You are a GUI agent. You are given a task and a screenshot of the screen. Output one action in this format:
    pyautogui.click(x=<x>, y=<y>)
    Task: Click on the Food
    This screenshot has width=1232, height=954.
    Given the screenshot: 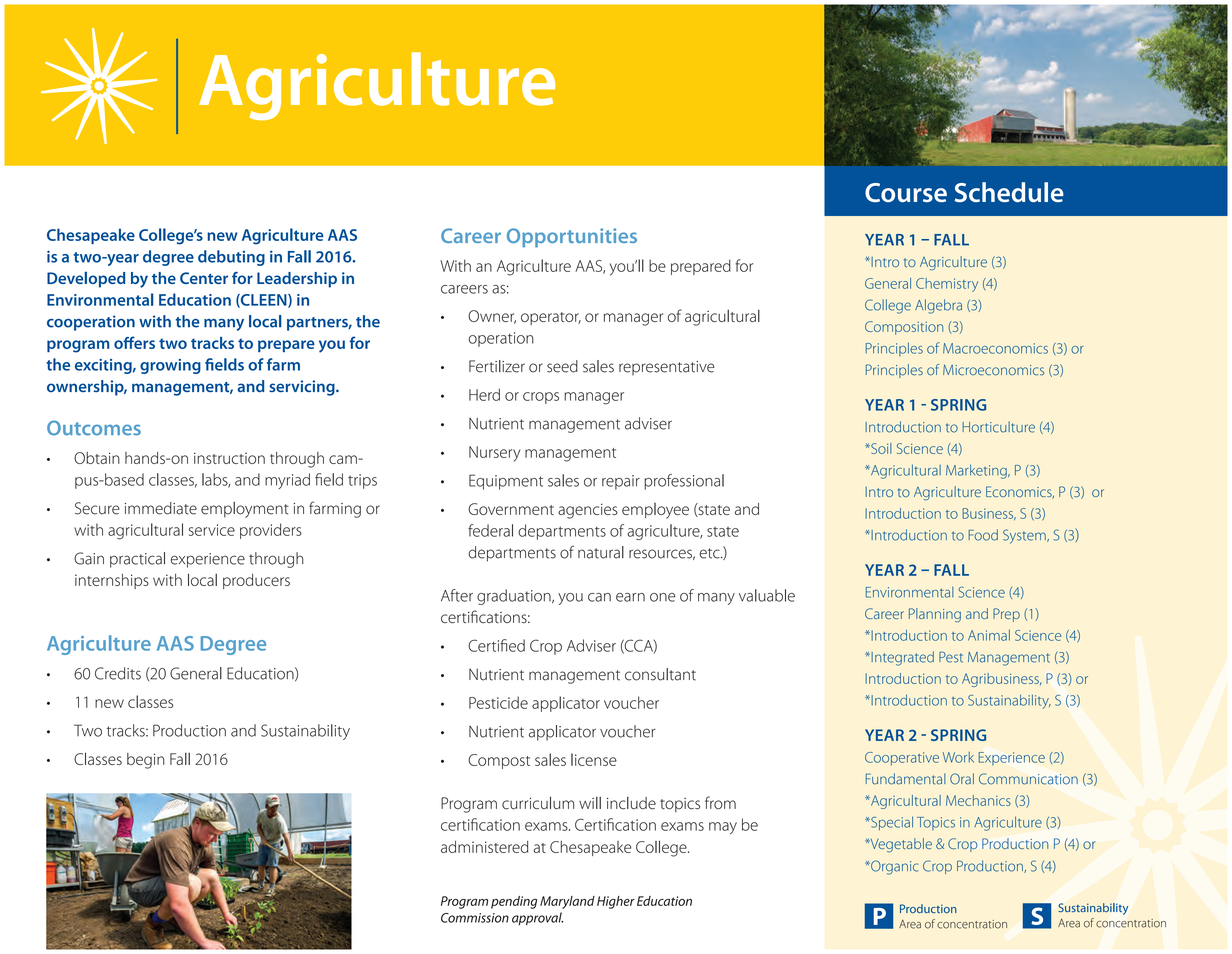 What is the action you would take?
    pyautogui.click(x=983, y=535)
